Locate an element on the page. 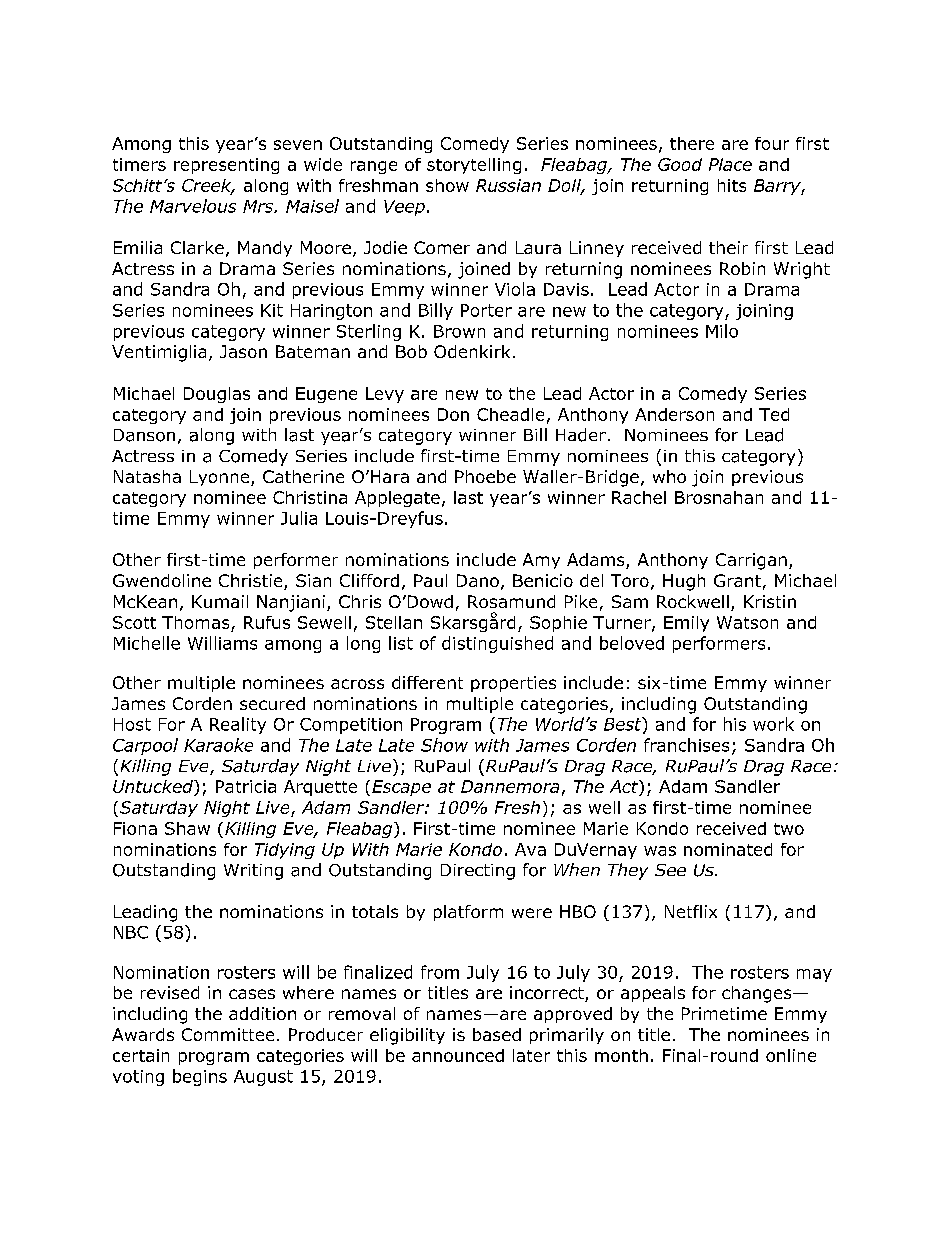 This document has height=1233, width=952. Place is located at coordinates (730, 164).
